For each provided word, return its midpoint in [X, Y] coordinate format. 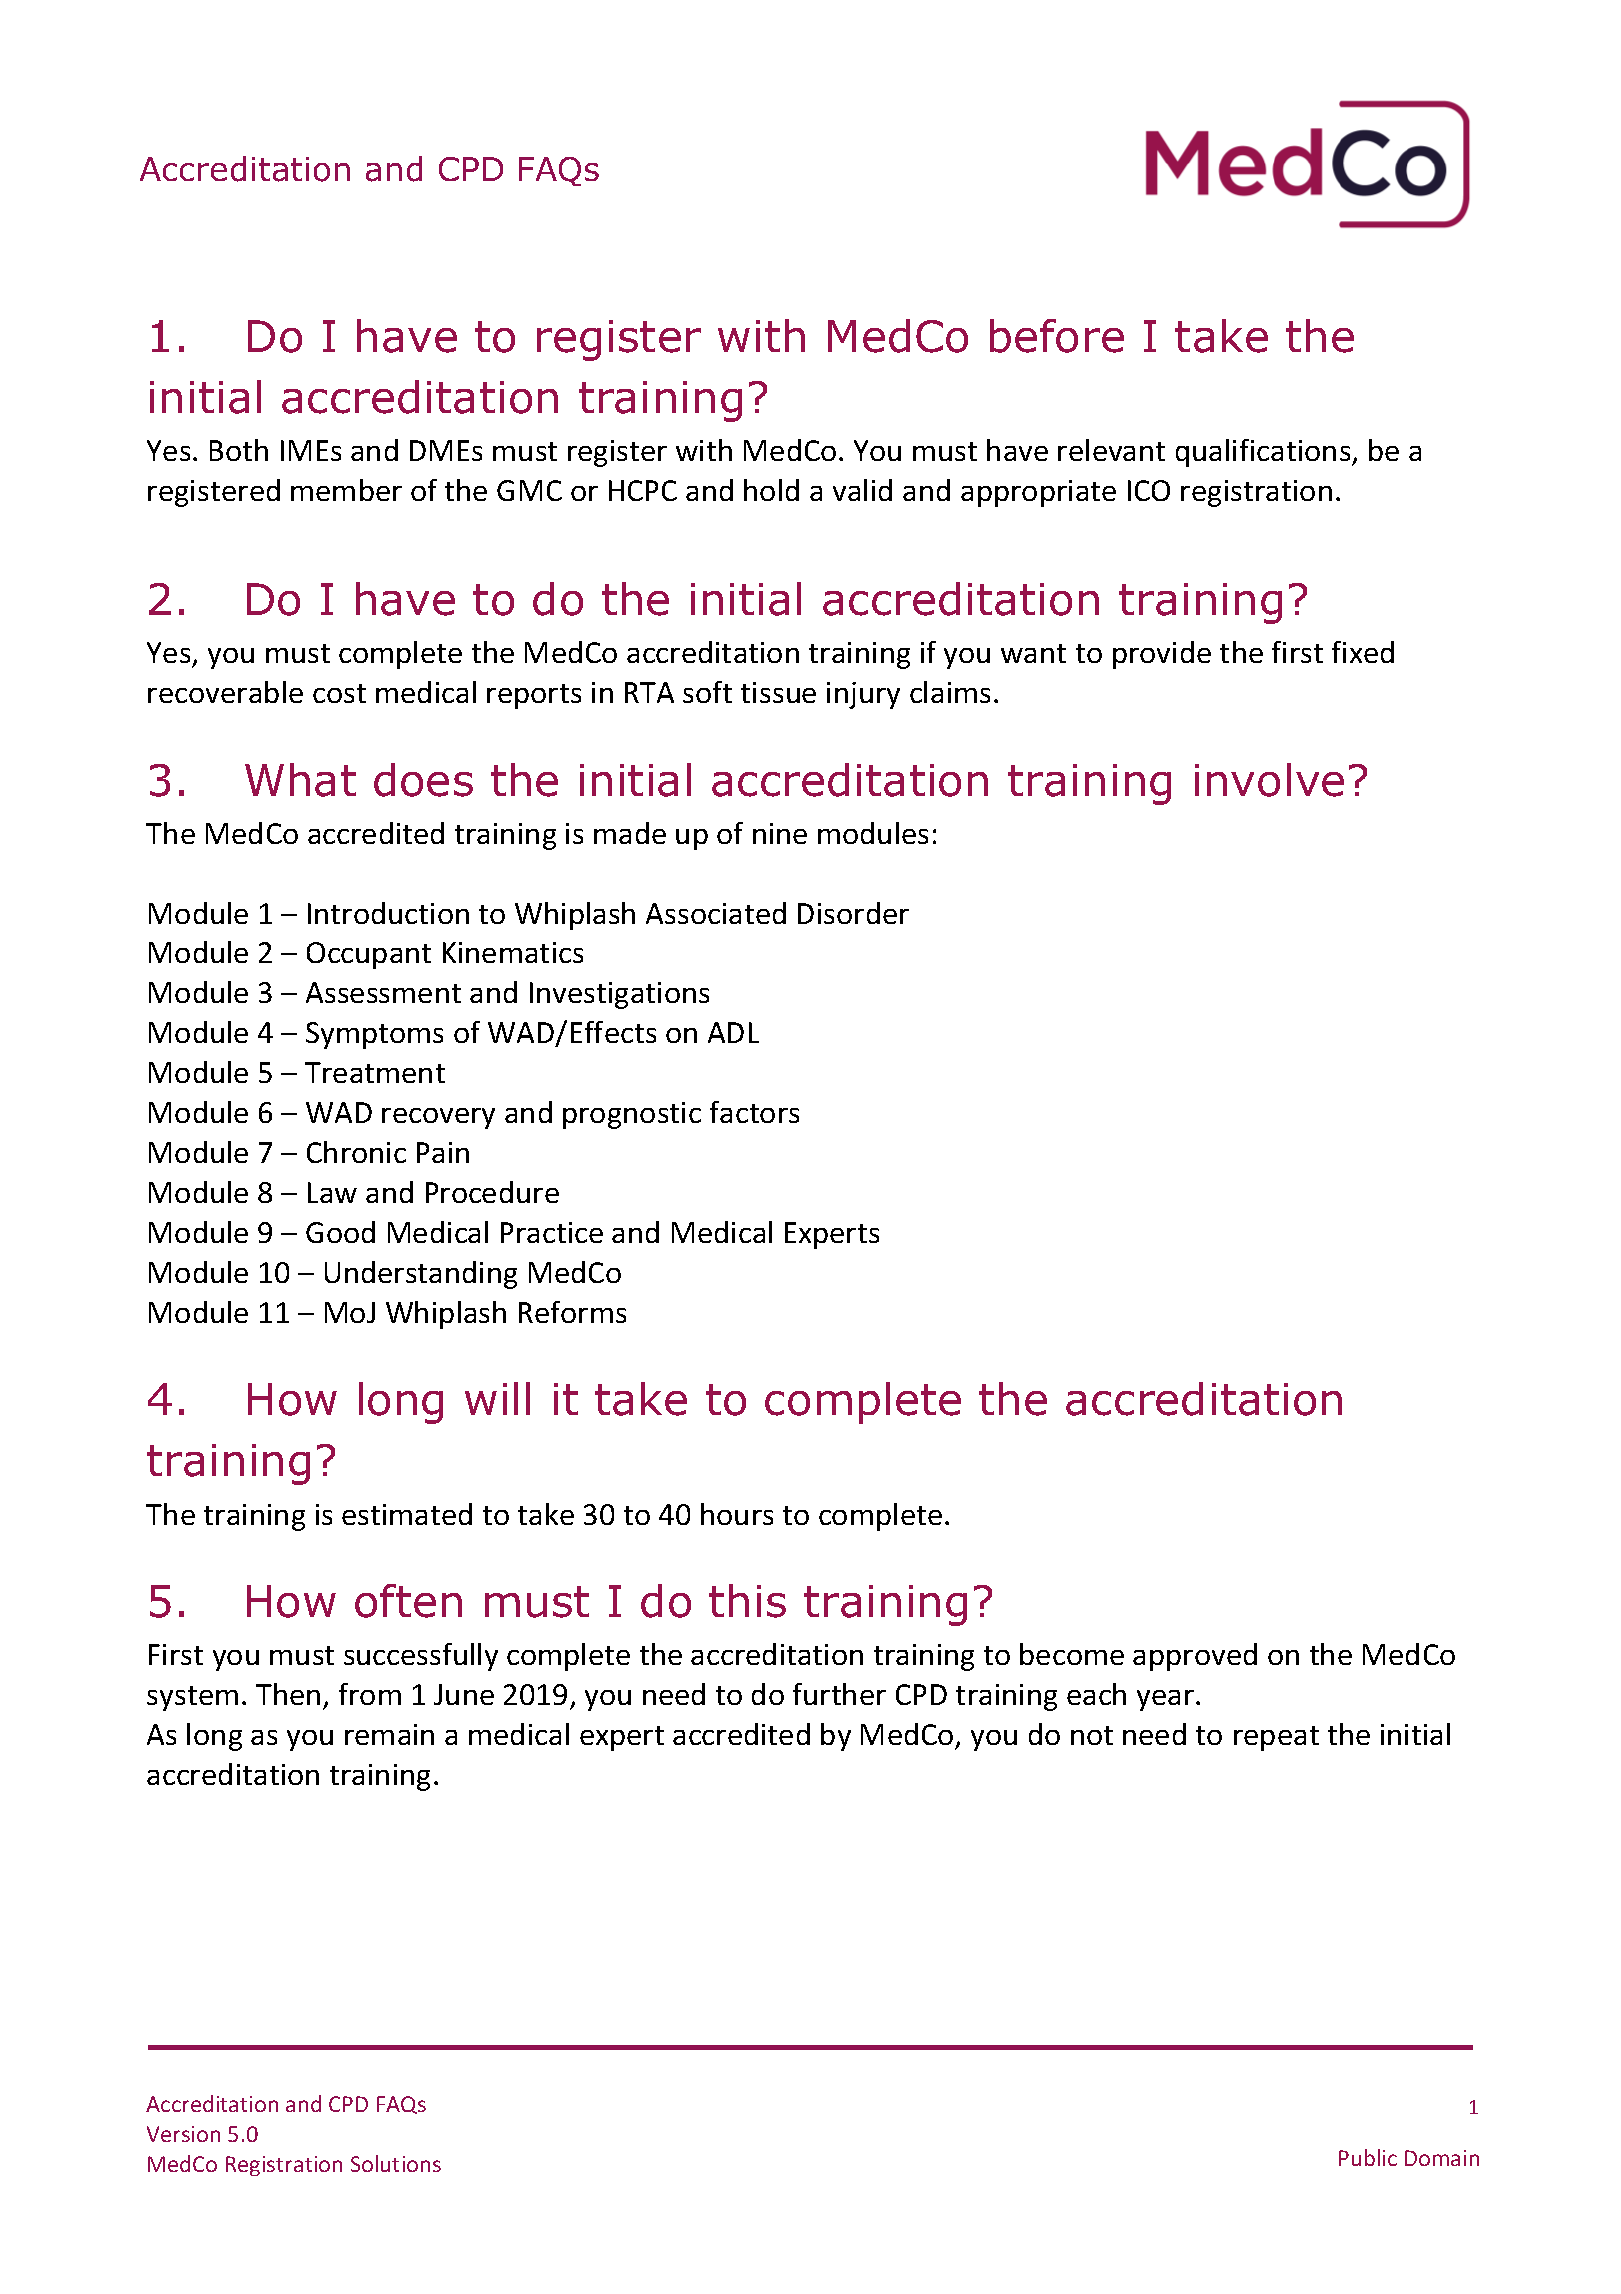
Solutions [396, 2163]
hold [771, 490]
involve [1269, 780]
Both [239, 450]
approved [1195, 1657]
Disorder [853, 913]
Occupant [369, 955]
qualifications [1264, 453]
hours [737, 1514]
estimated [407, 1514]
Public [1368, 2157]
